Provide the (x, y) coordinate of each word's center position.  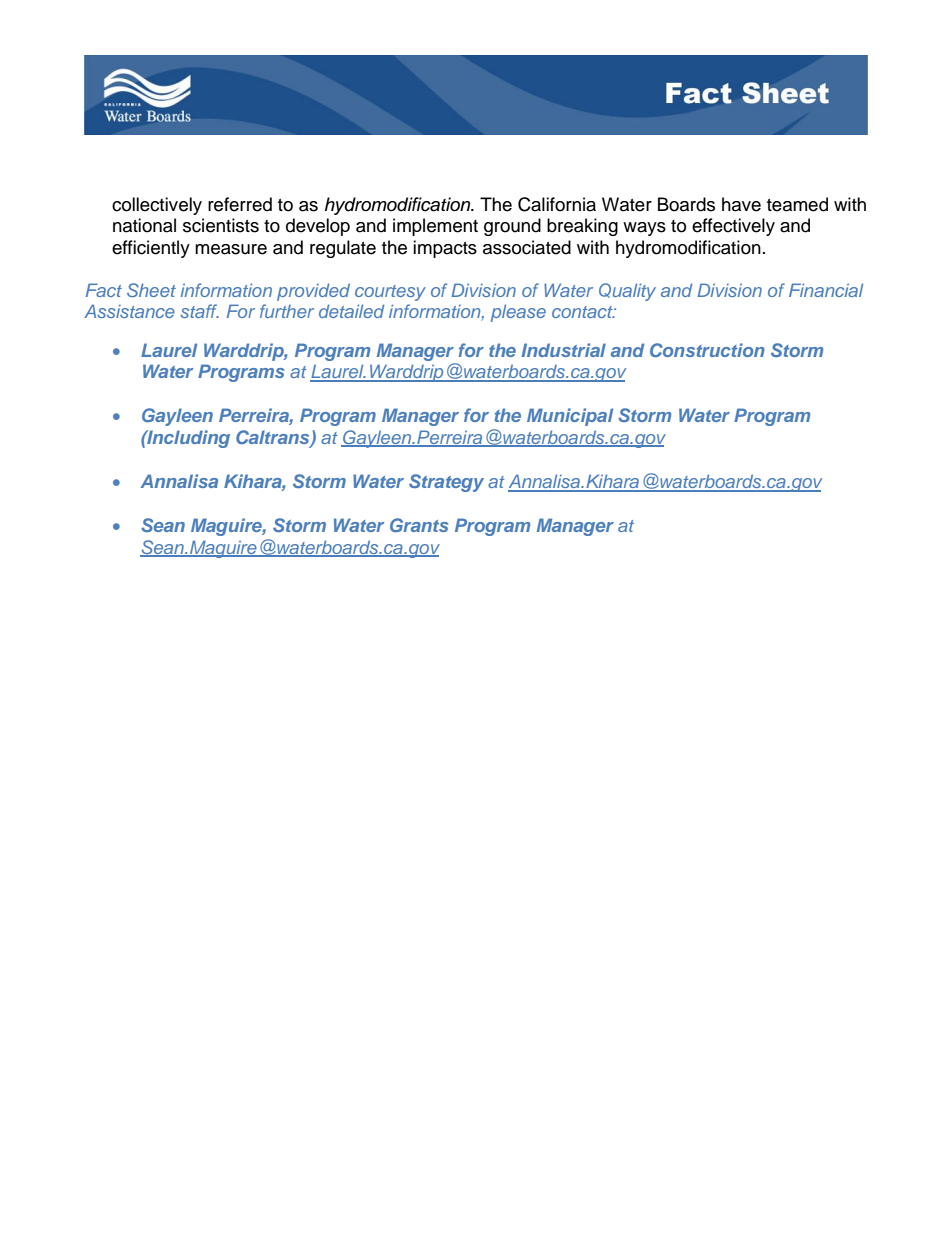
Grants (419, 525)
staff (199, 311)
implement (435, 227)
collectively (157, 206)
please (518, 313)
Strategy (446, 483)
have (741, 204)
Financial (826, 290)
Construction (707, 350)
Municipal (570, 417)
